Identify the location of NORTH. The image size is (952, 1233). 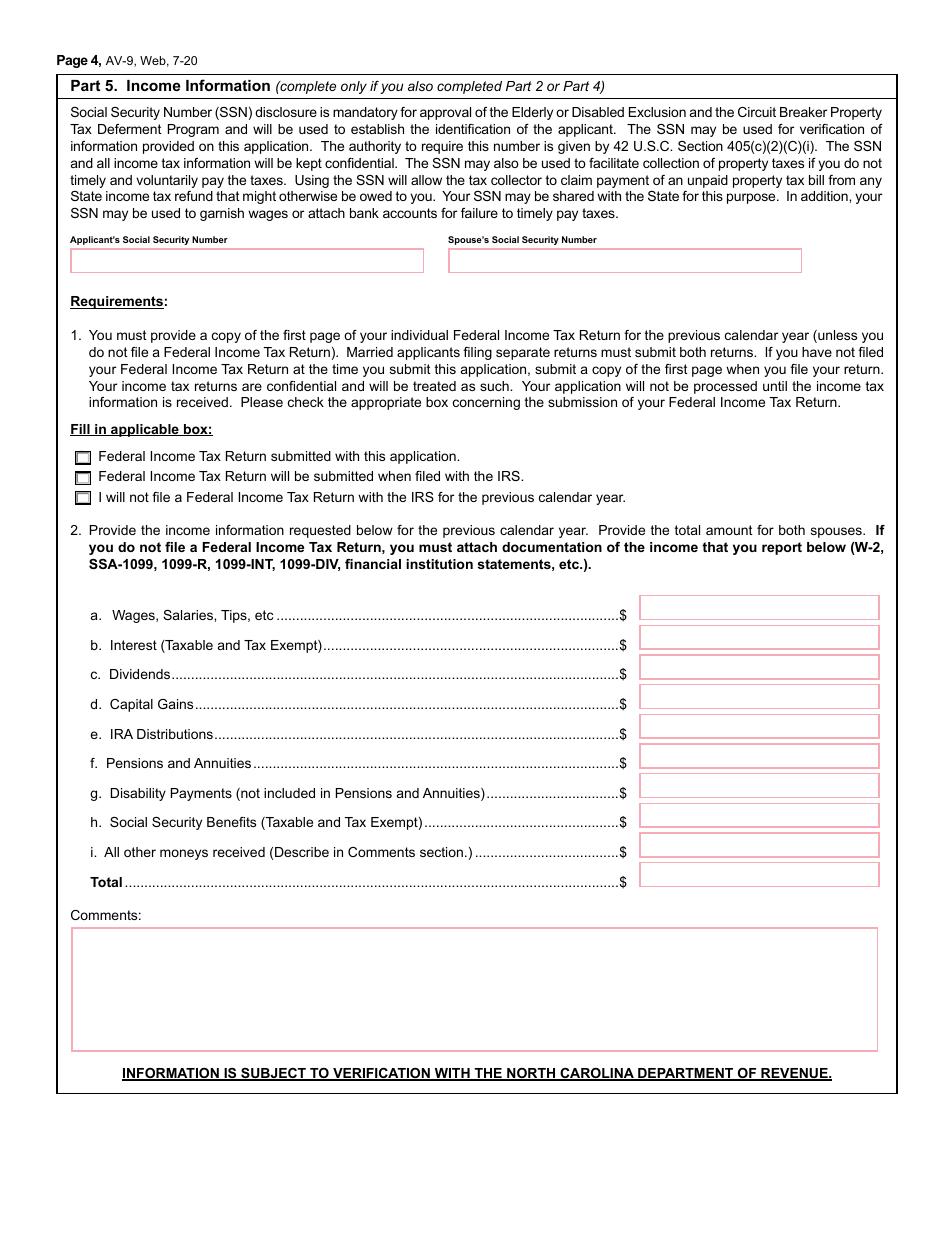
(531, 1074).
